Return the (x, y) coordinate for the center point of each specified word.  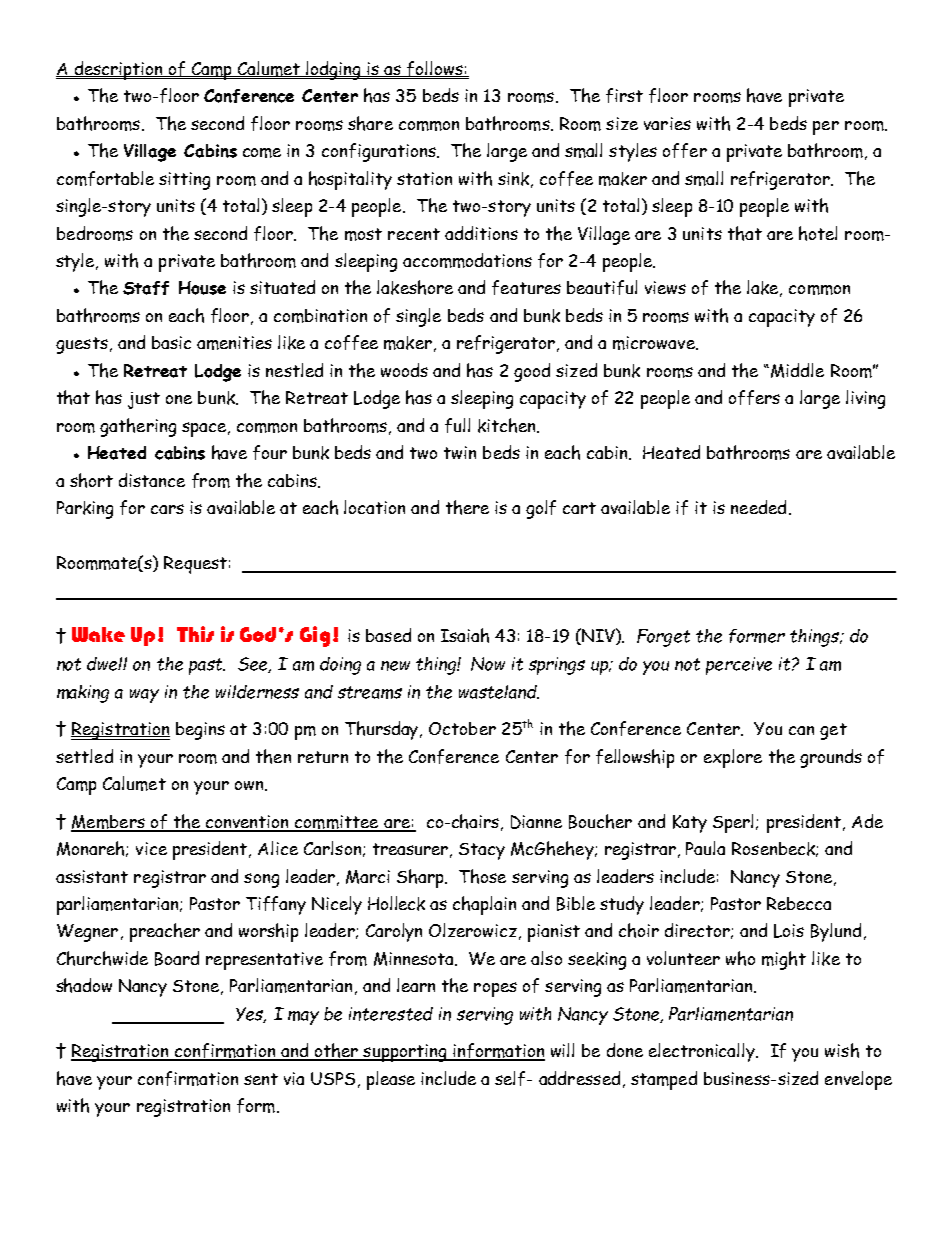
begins (200, 731)
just (144, 400)
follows (435, 70)
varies (667, 123)
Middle (797, 370)
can (801, 730)
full (457, 425)
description (118, 70)
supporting (405, 1053)
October (462, 728)
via (294, 1078)
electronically (703, 1052)
